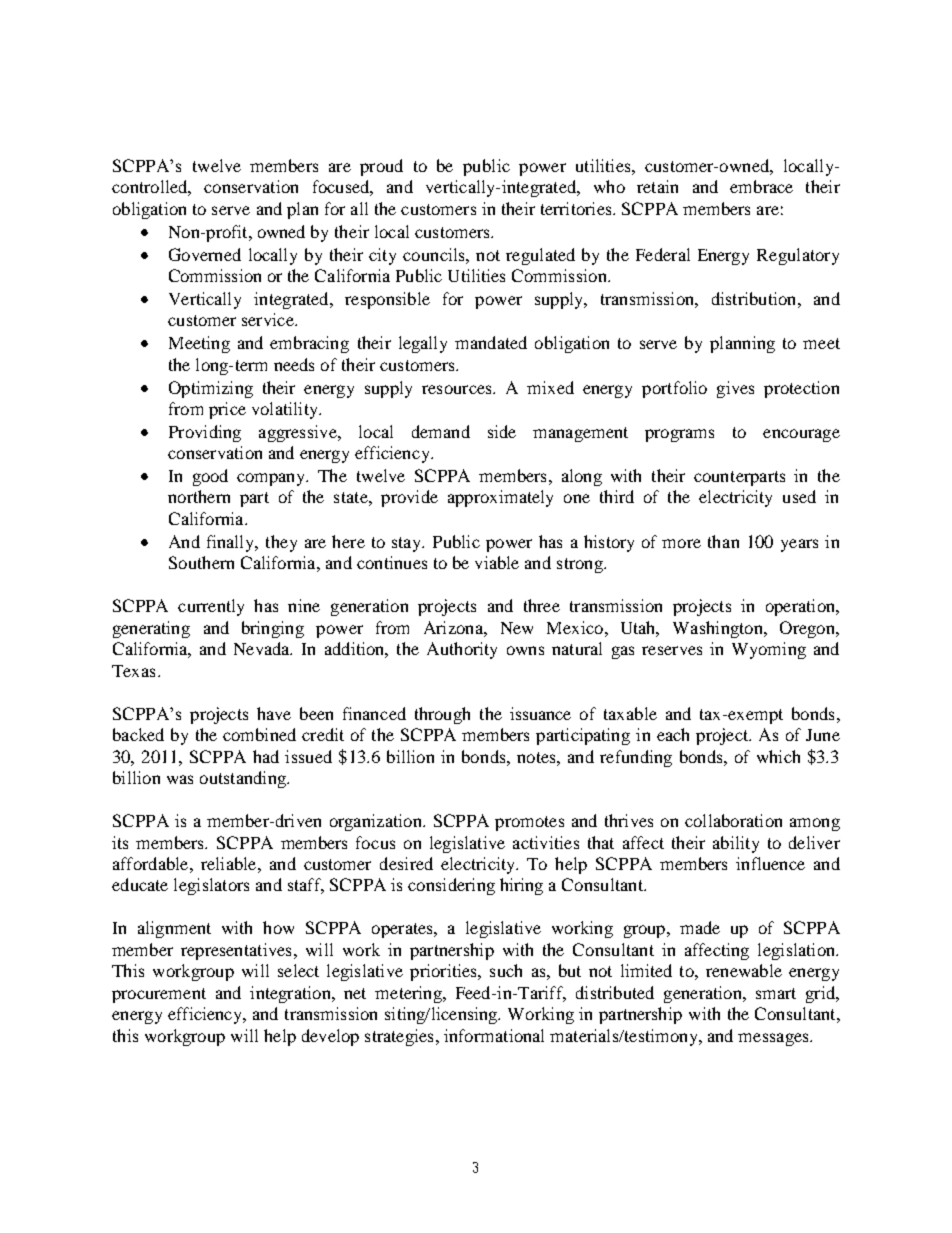  Describe the element at coordinates (159, 995) in the page. I see `procurement` at that location.
